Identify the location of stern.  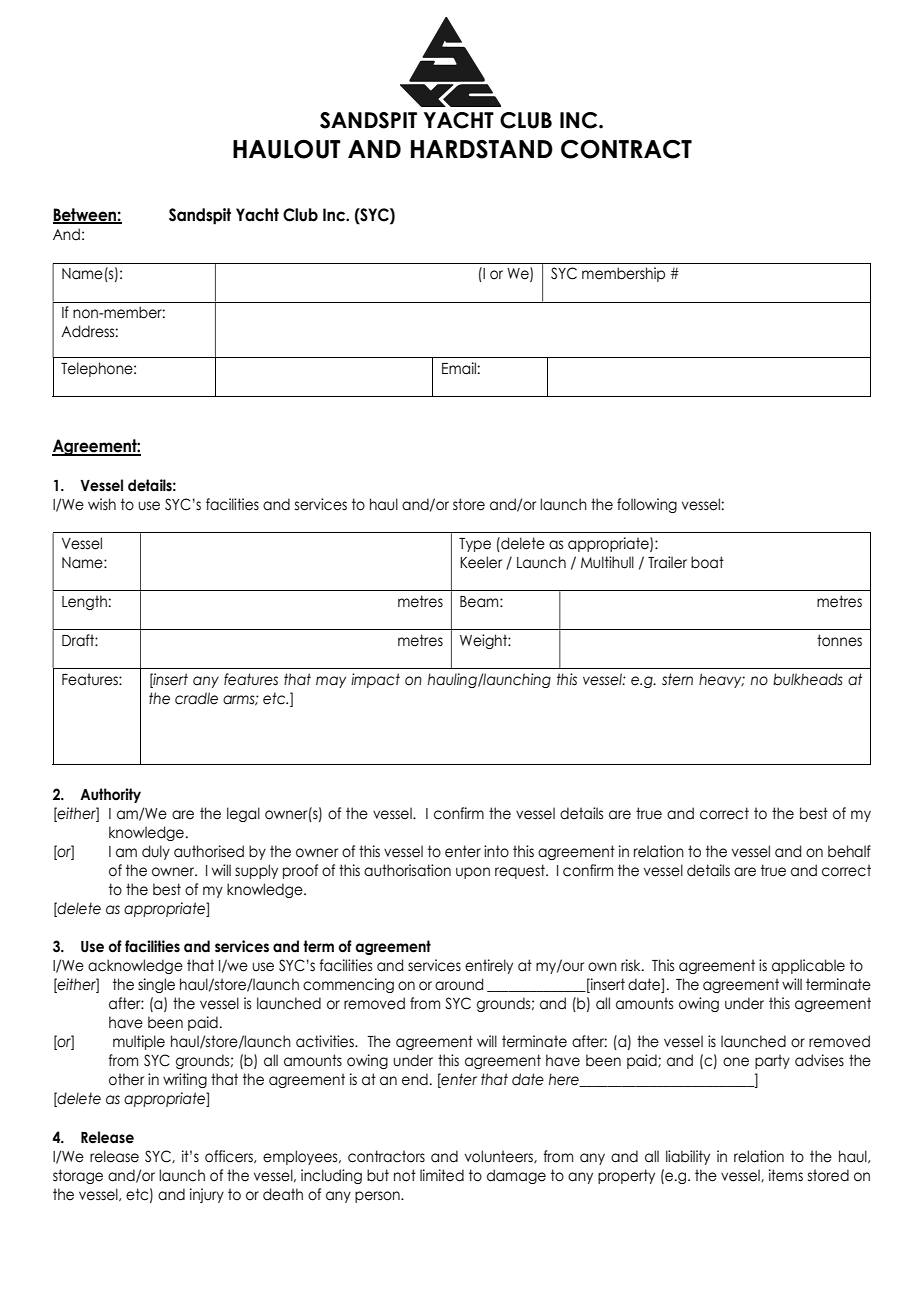
(677, 679).
